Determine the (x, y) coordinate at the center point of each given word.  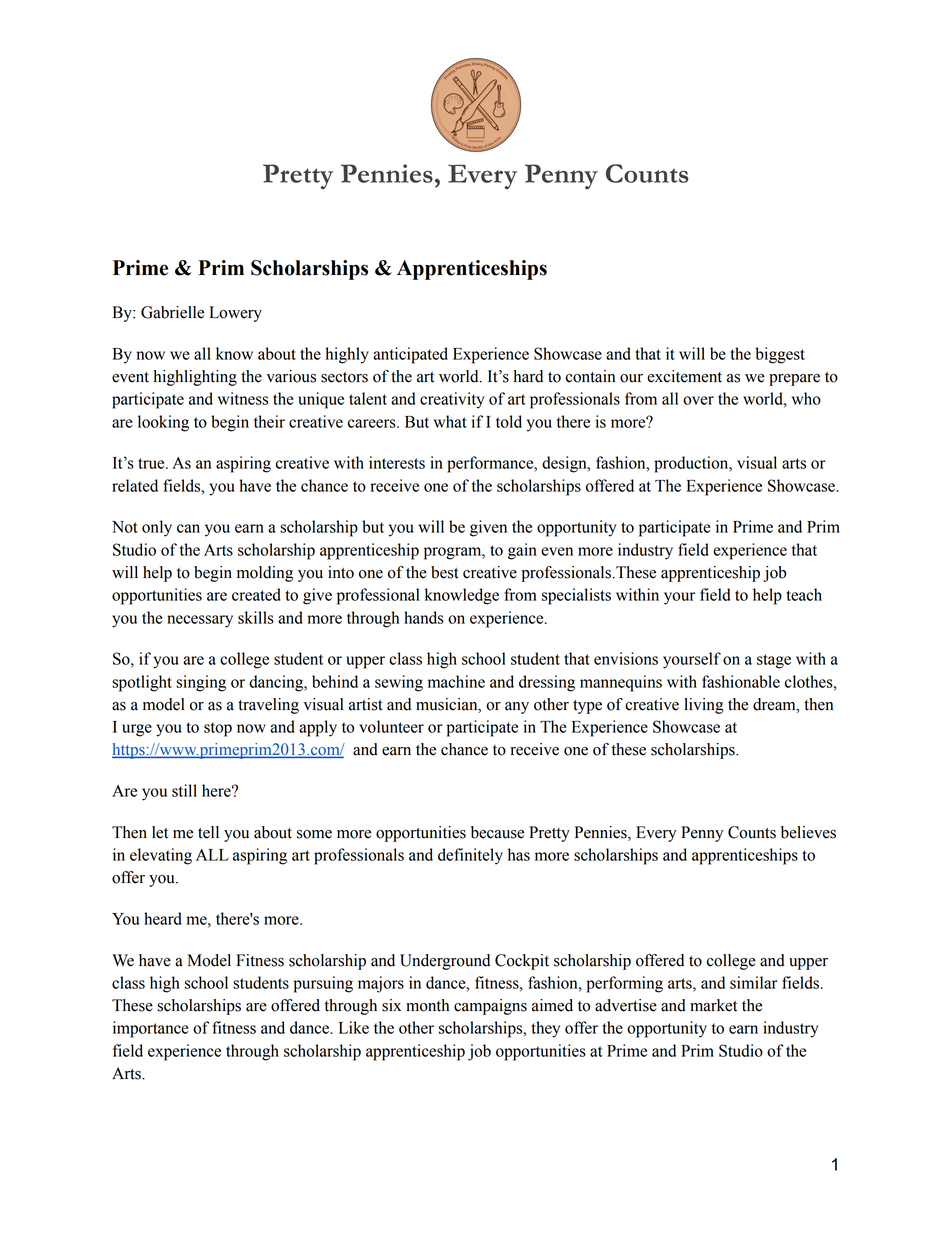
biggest (780, 355)
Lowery (235, 314)
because (497, 832)
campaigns (490, 1007)
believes (808, 832)
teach (804, 594)
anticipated (410, 355)
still (184, 790)
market (713, 1005)
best (445, 572)
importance (151, 1029)
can (188, 528)
